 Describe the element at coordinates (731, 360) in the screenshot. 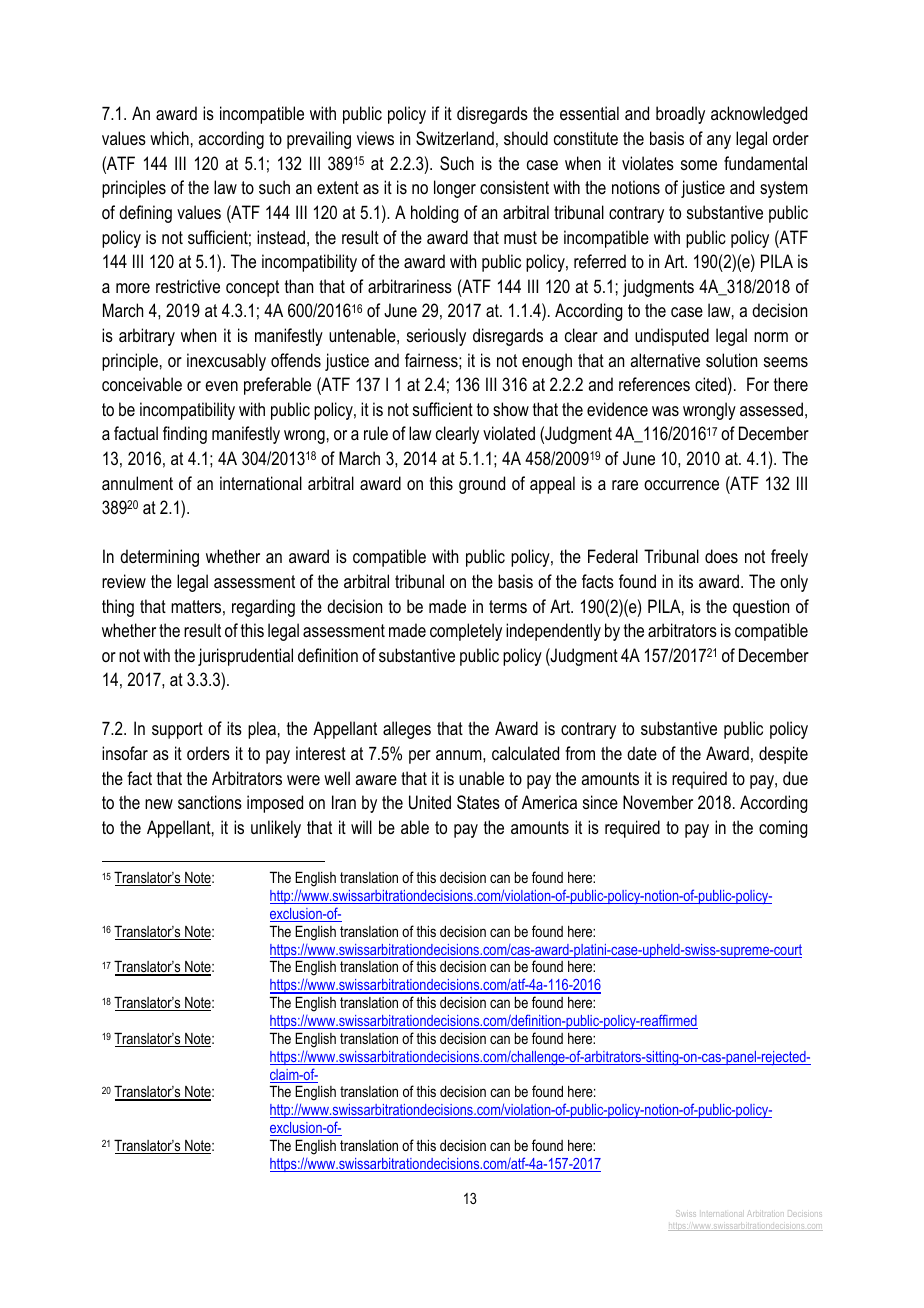

I see `solution` at that location.
